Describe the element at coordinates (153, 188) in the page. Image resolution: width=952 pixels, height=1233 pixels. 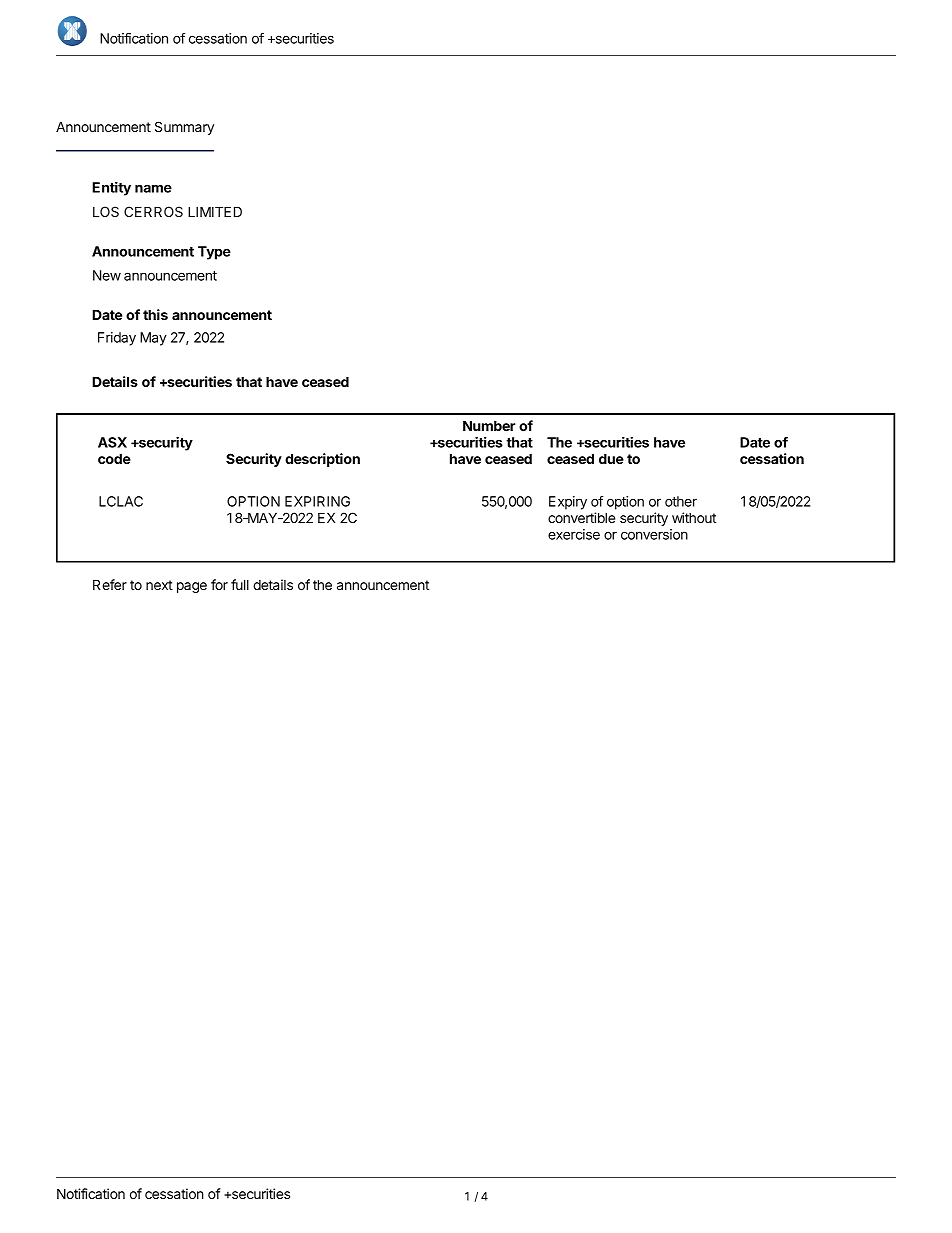
I see `name` at that location.
